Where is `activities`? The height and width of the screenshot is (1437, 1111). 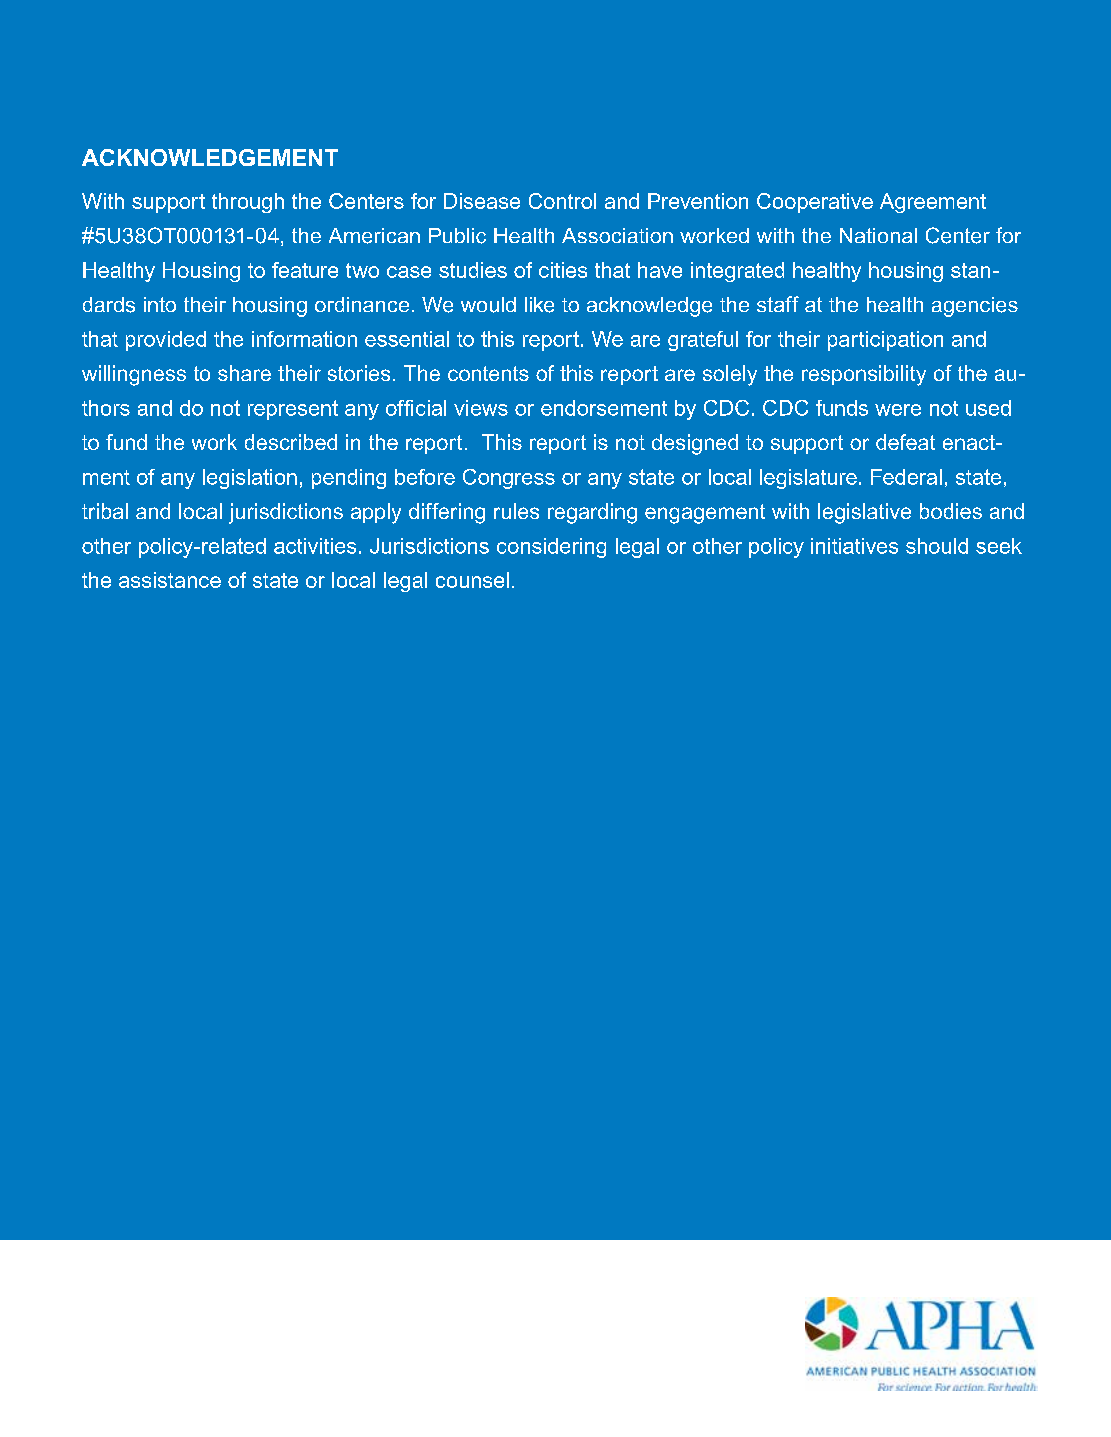 activities is located at coordinates (315, 546).
